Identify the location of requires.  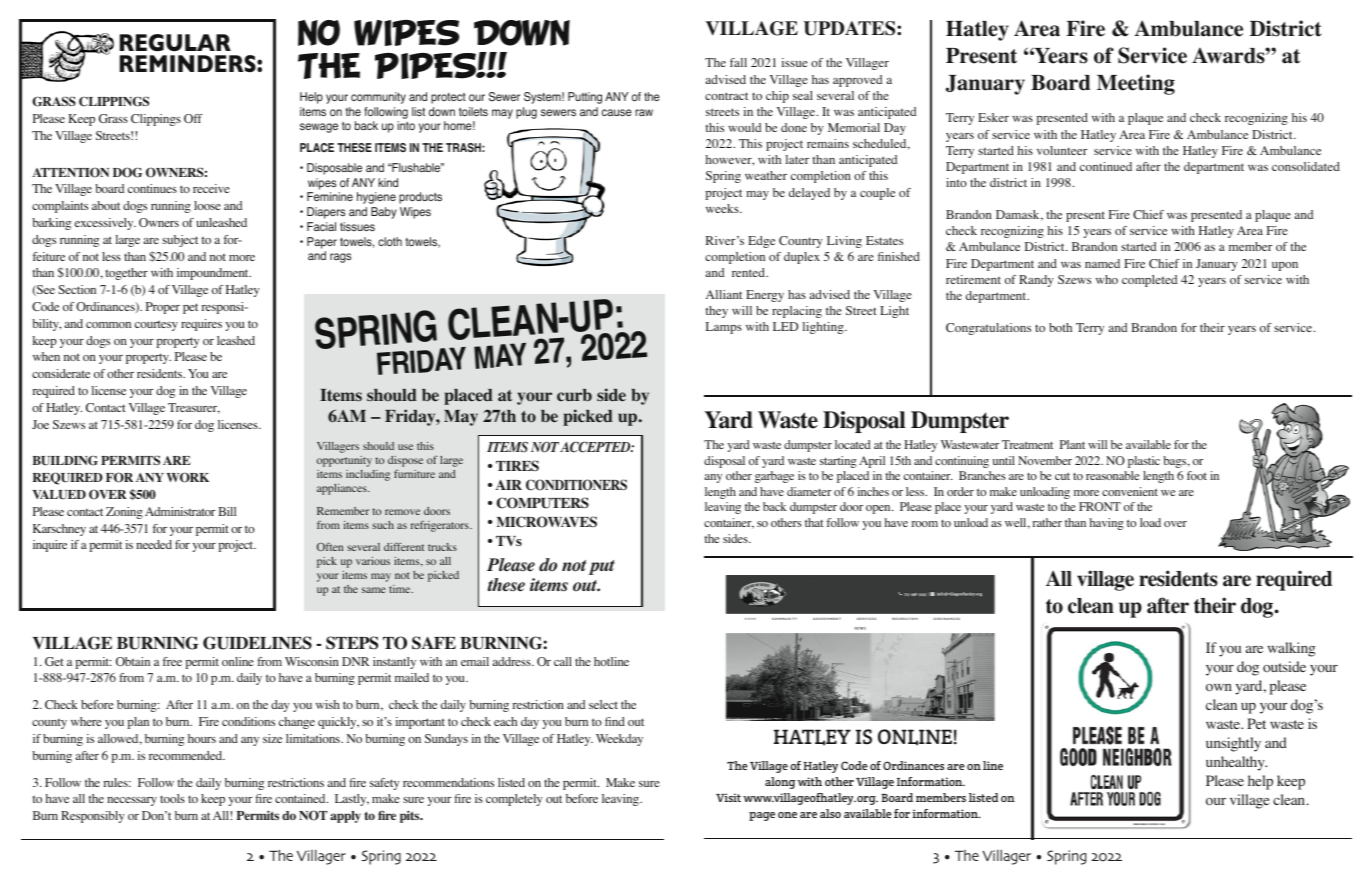
(201, 325).
